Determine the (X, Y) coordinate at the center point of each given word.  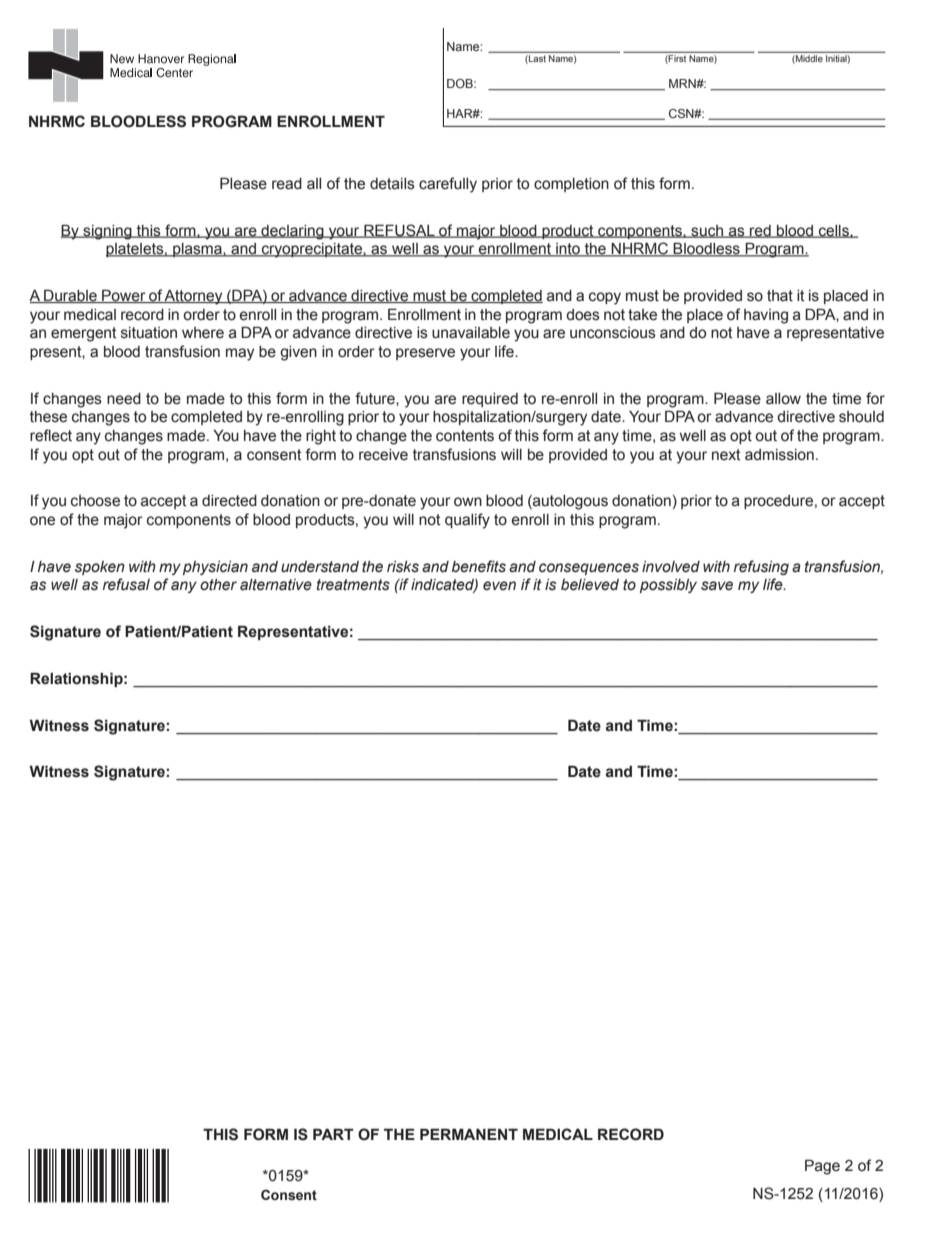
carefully (448, 185)
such (707, 231)
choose (95, 501)
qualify (467, 521)
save (717, 586)
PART (333, 1134)
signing (107, 232)
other (218, 585)
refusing (761, 567)
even (499, 586)
